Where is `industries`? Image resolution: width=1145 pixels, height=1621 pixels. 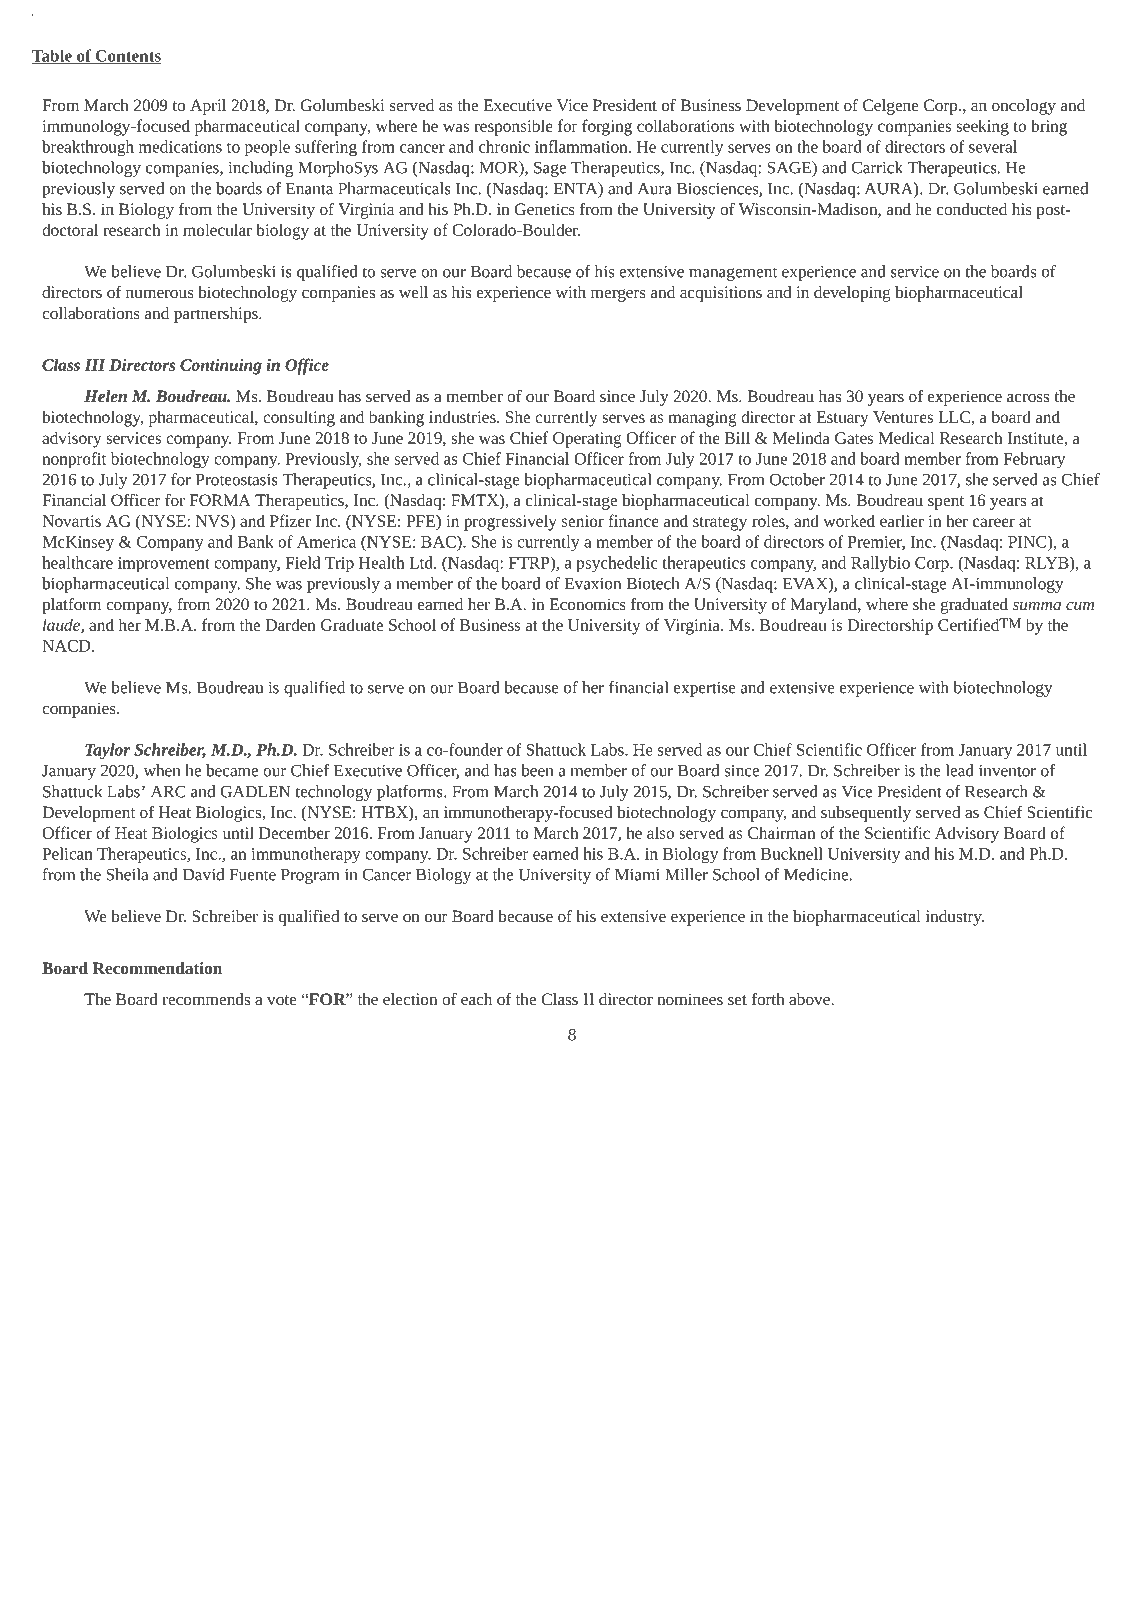
industries is located at coordinates (463, 416).
